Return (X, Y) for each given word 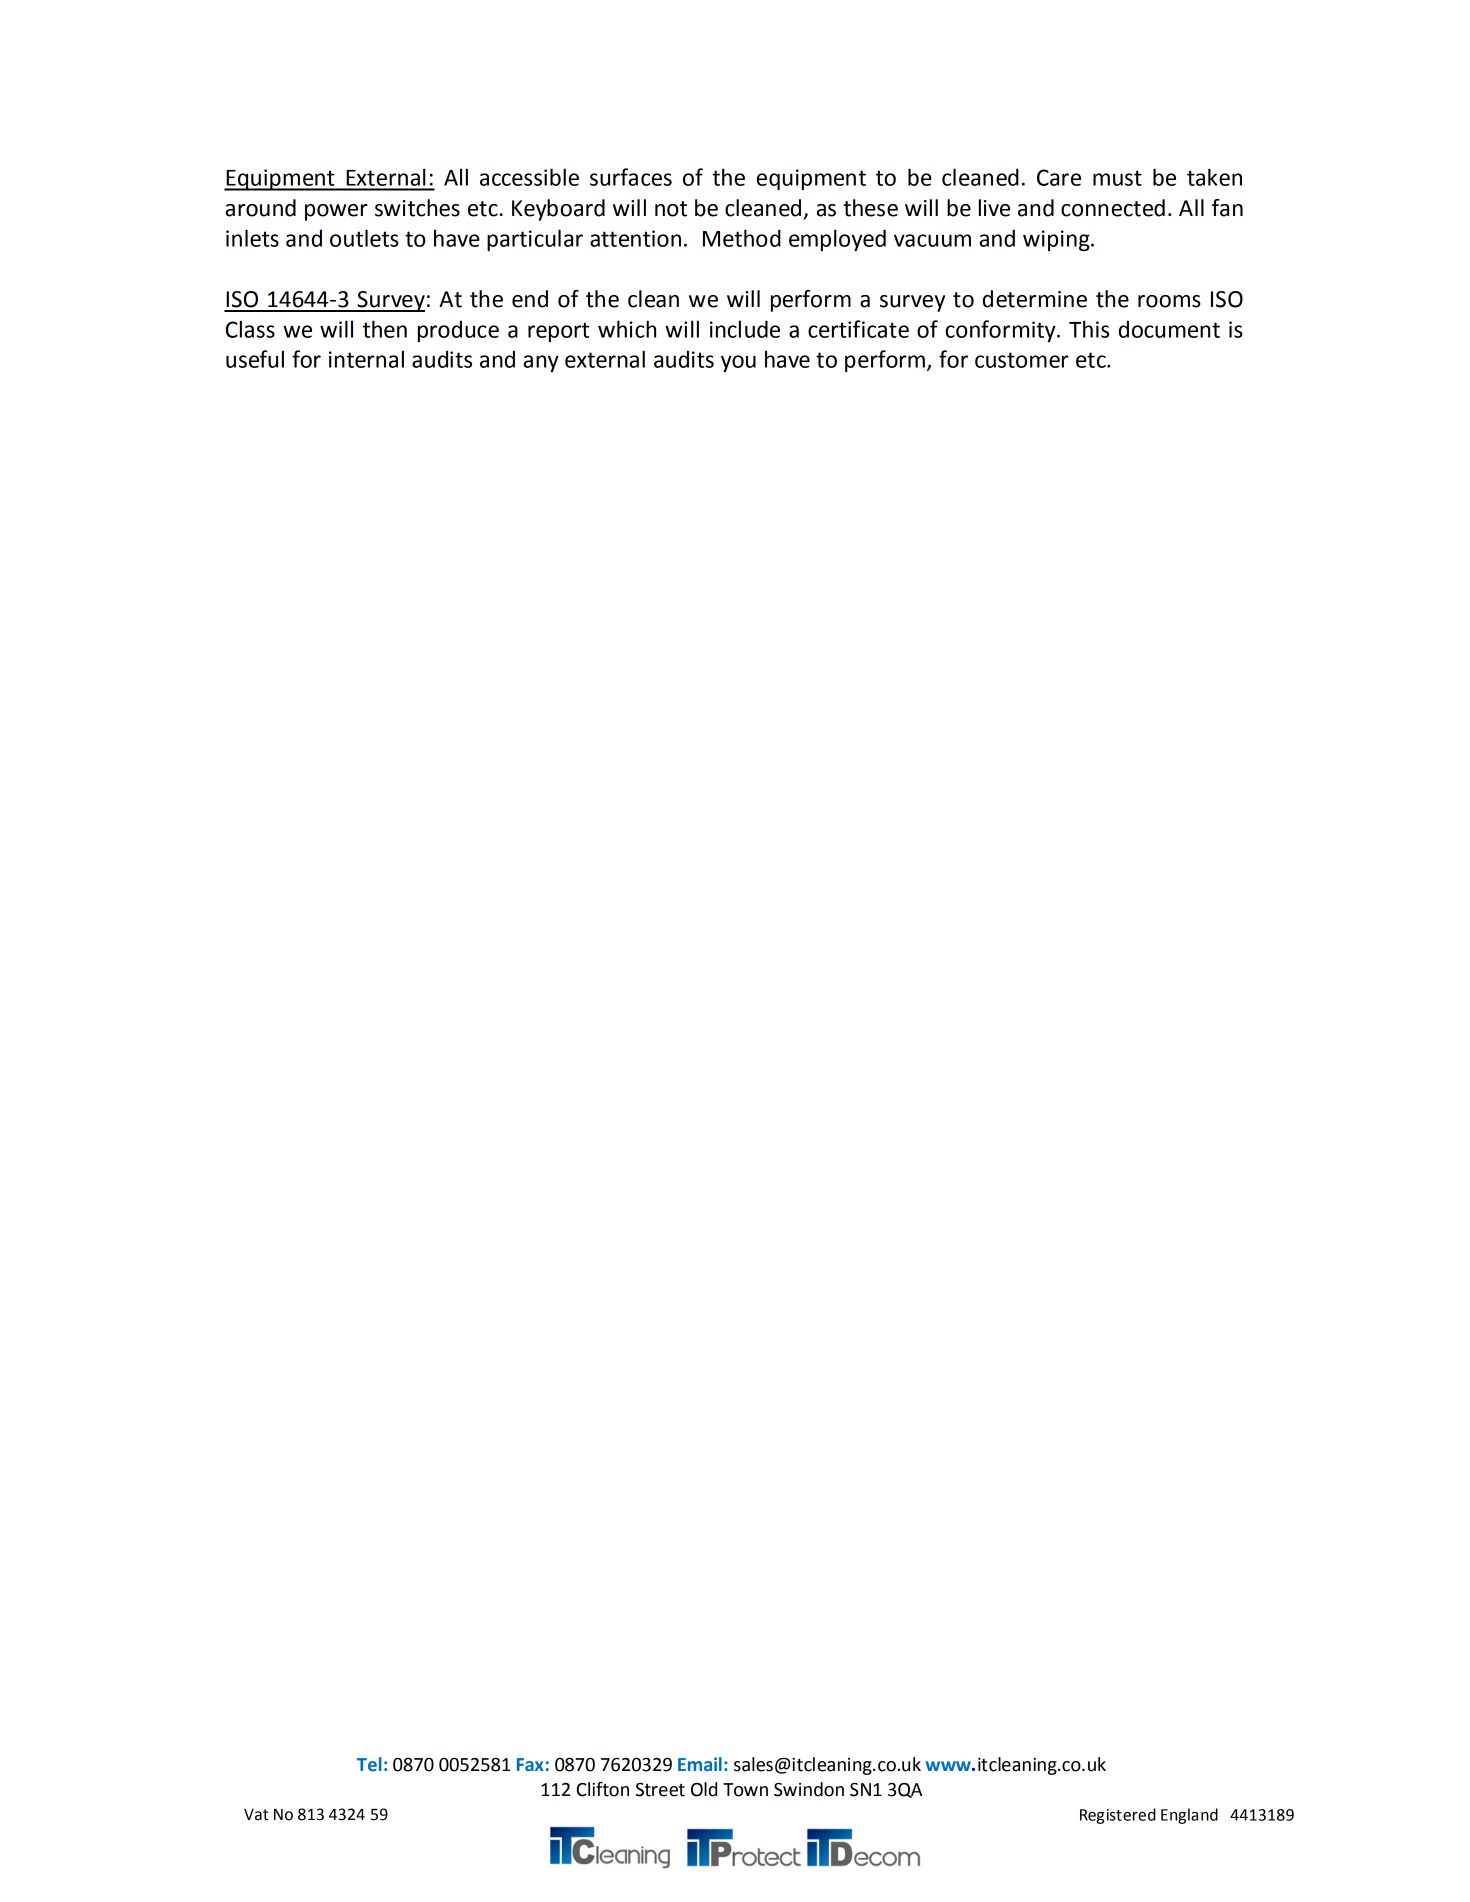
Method (742, 238)
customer (1022, 360)
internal (366, 359)
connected (1113, 208)
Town (745, 1790)
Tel (369, 1764)
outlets (364, 238)
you (738, 363)
